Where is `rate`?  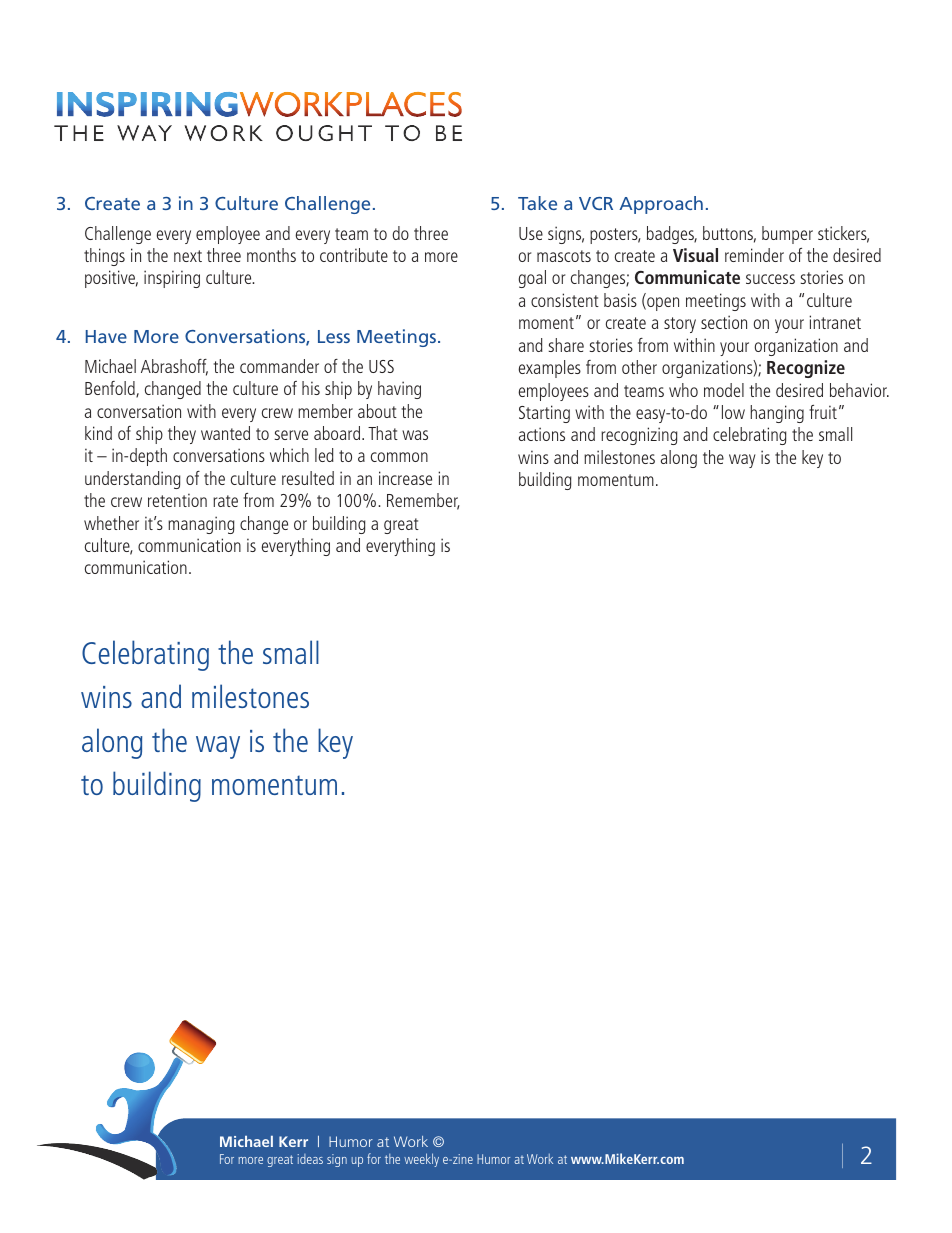
rate is located at coordinates (225, 501).
